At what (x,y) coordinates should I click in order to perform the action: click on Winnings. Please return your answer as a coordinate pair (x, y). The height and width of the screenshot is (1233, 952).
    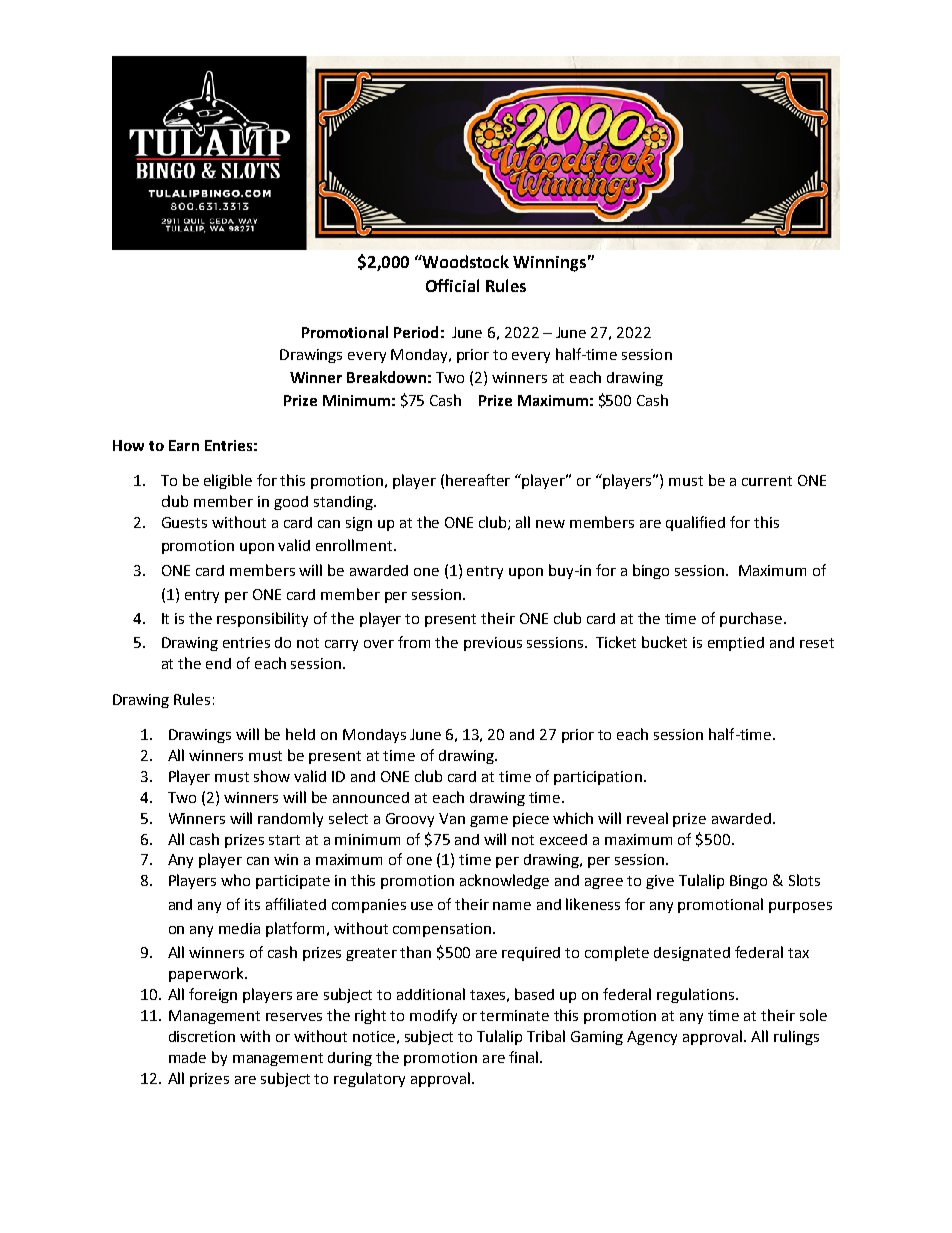
    Looking at the image, I should click on (549, 264).
